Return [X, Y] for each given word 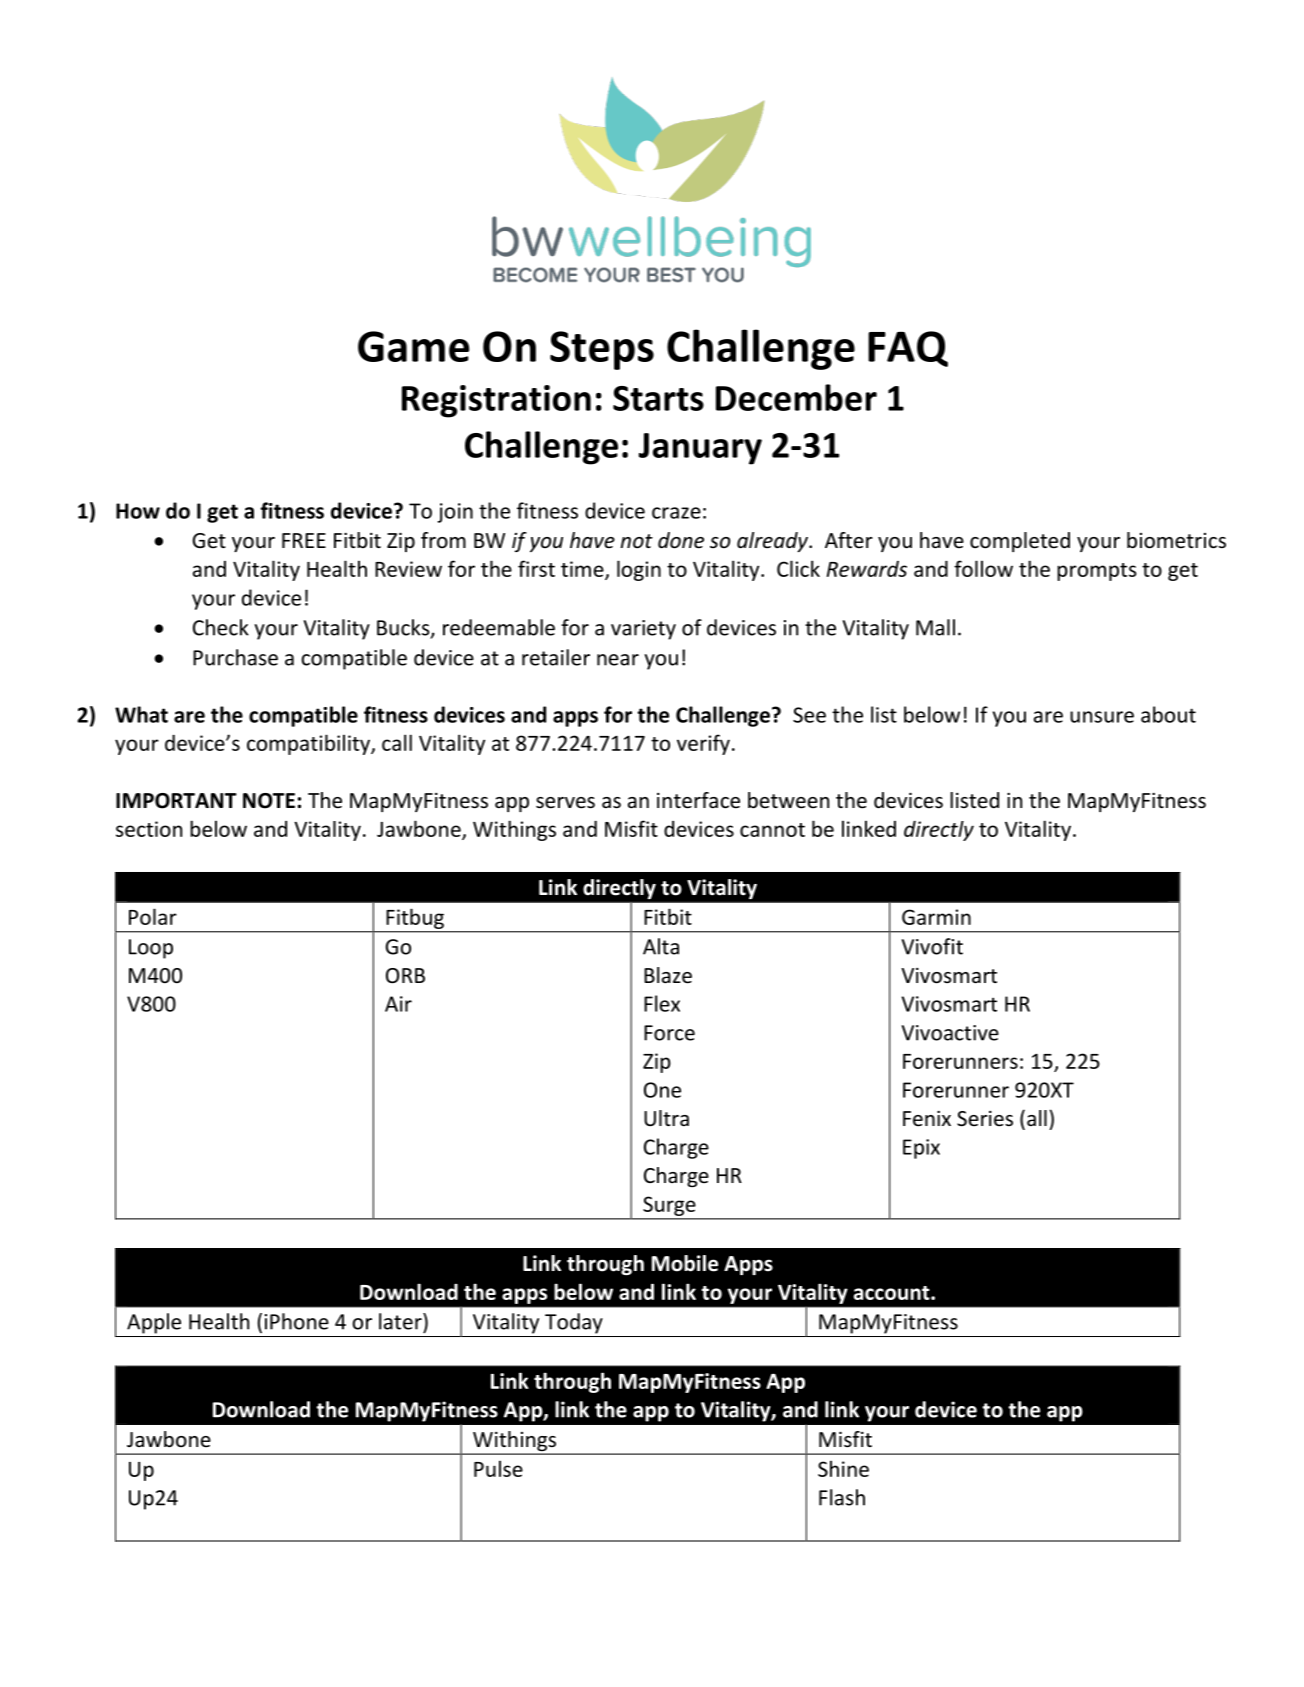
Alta [661, 946]
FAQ [908, 349]
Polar [153, 916]
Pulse [498, 1469]
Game [414, 346]
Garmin [936, 917]
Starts [658, 398]
